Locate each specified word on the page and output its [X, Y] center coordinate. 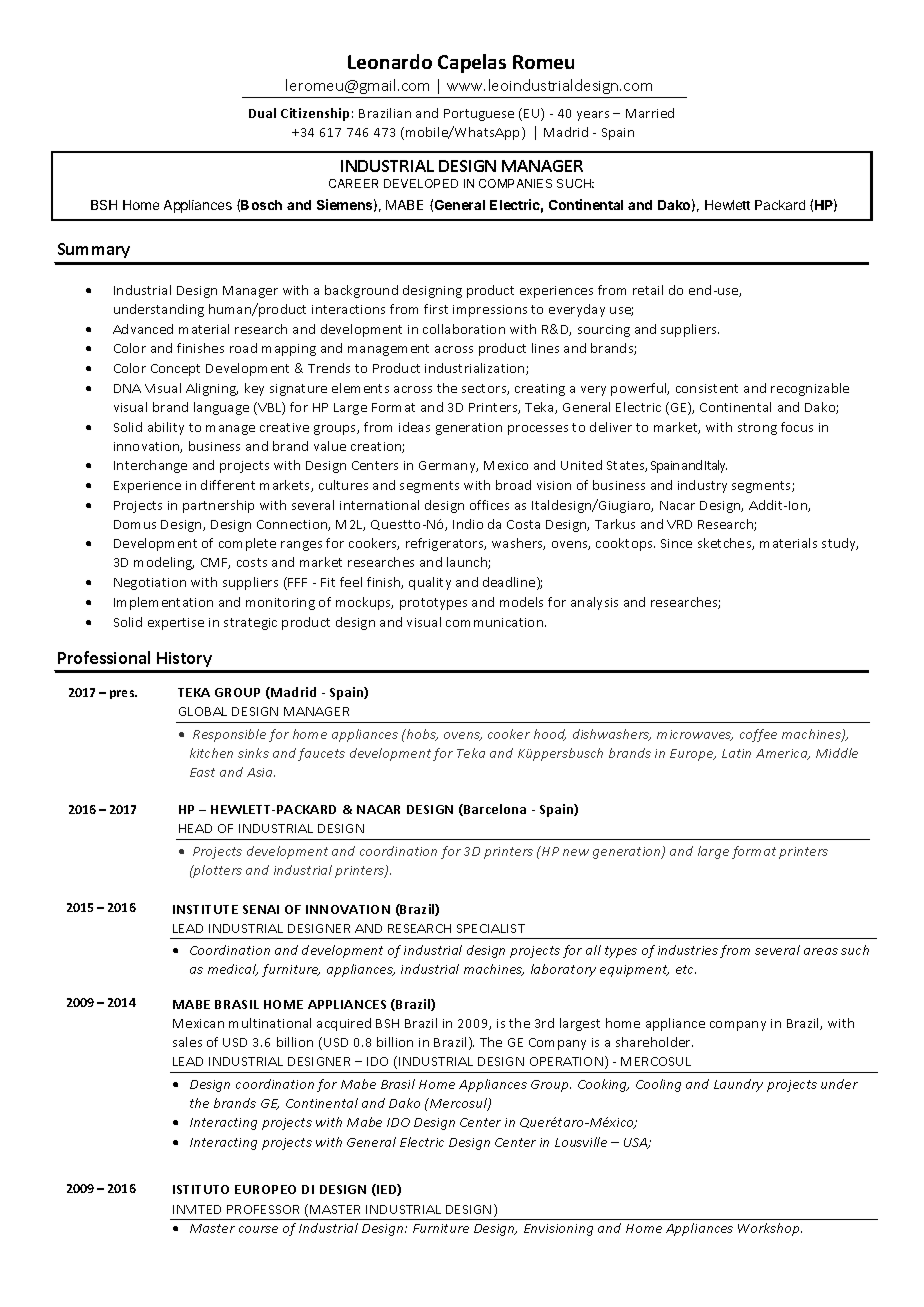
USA [637, 1143]
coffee [758, 735]
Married [650, 113]
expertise [176, 624]
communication [496, 622]
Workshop [770, 1229]
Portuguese [479, 115]
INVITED [197, 1209]
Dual [262, 113]
